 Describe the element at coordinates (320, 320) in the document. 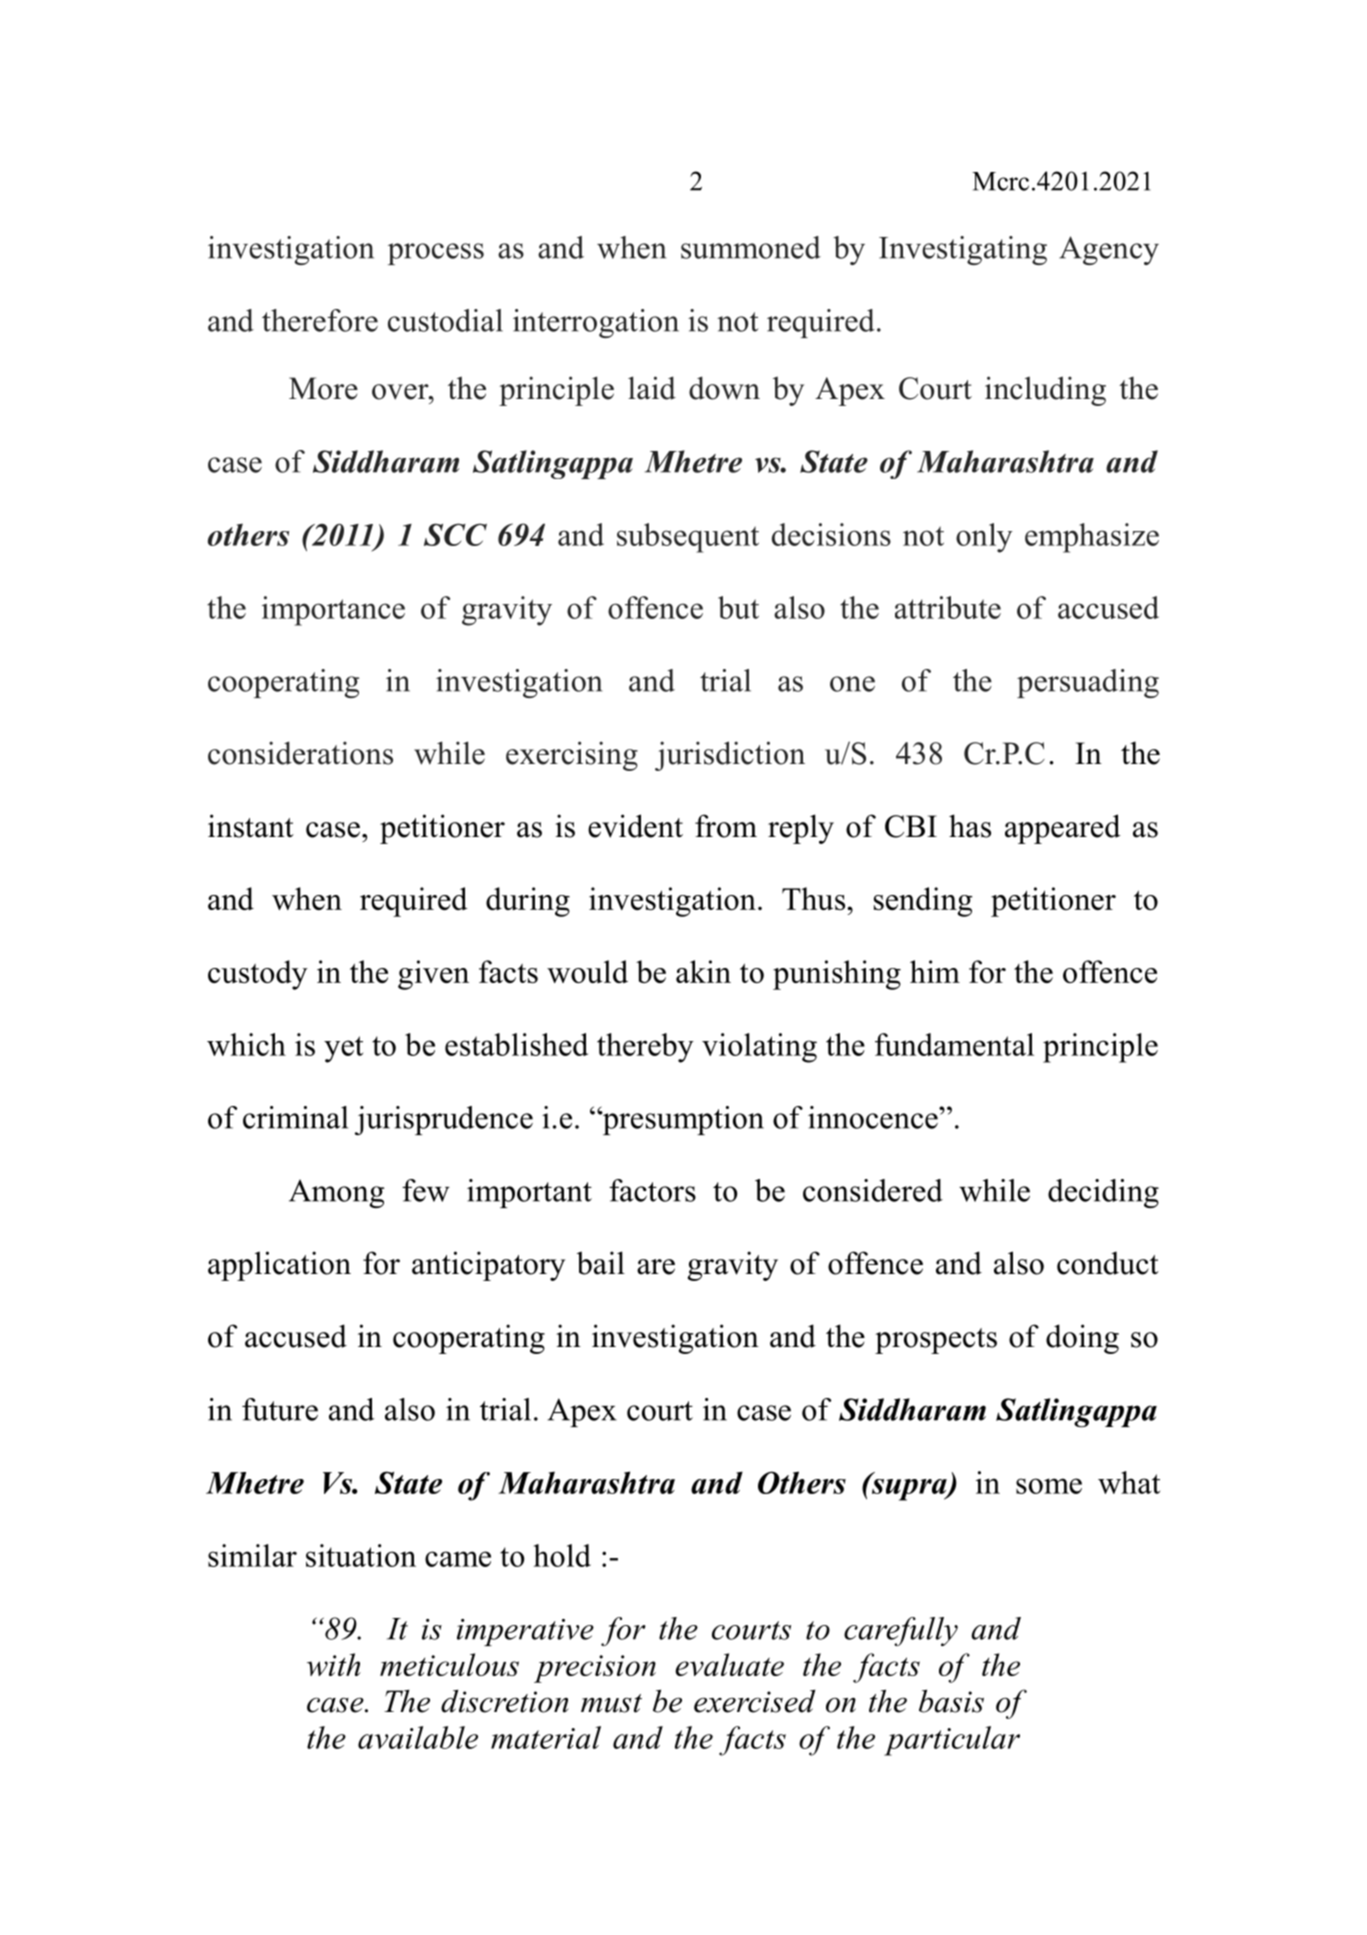

I see `therefore` at that location.
